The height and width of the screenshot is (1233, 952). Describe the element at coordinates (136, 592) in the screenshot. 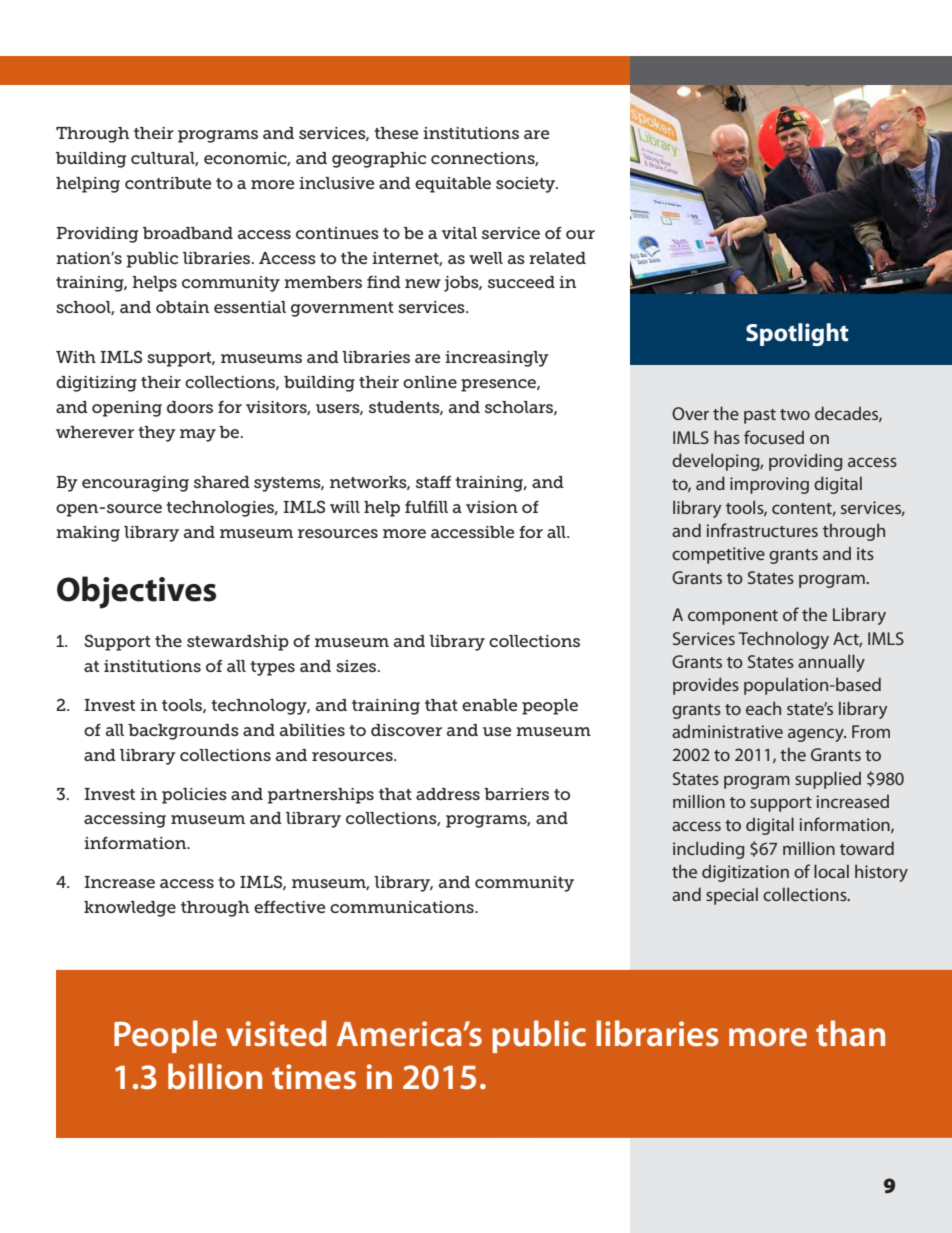

I see `Objectives` at that location.
